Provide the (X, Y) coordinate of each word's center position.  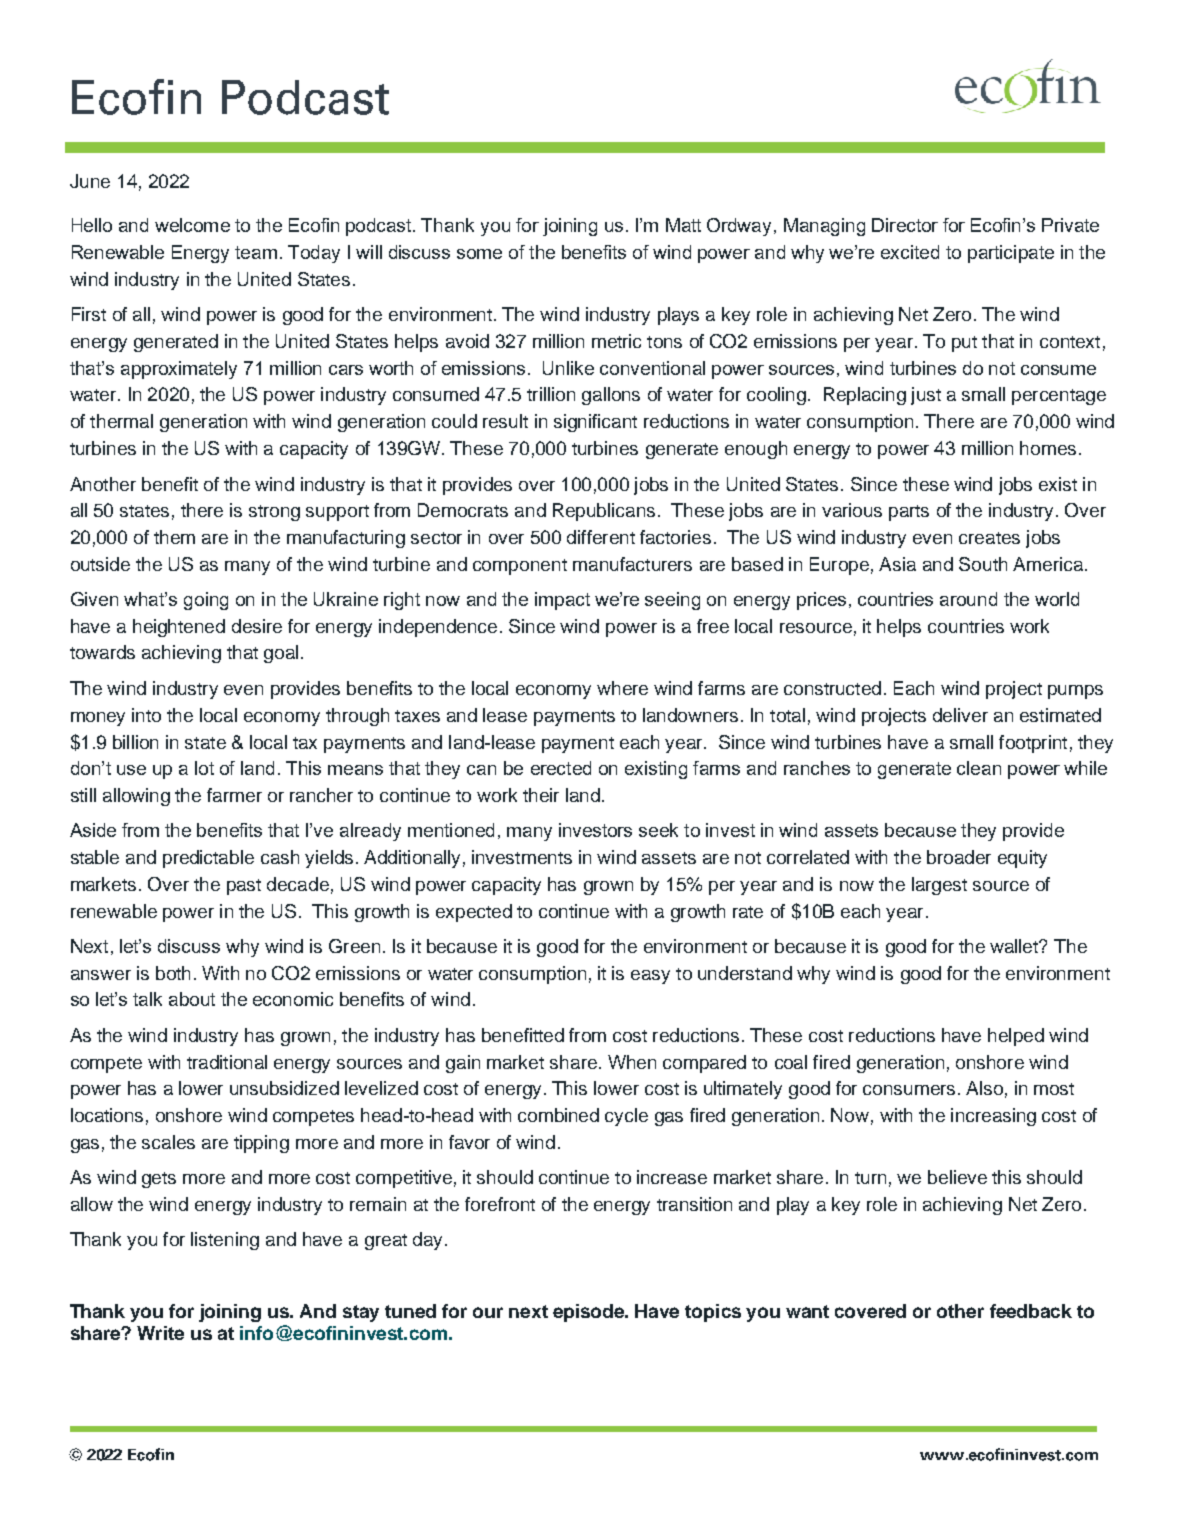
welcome (192, 225)
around (968, 599)
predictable (208, 859)
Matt (683, 225)
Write (160, 1333)
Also (984, 1088)
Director (905, 225)
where (622, 688)
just (926, 396)
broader (959, 857)
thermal (121, 421)
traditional (227, 1062)
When (632, 1062)
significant (595, 423)
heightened (179, 628)
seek (658, 830)
